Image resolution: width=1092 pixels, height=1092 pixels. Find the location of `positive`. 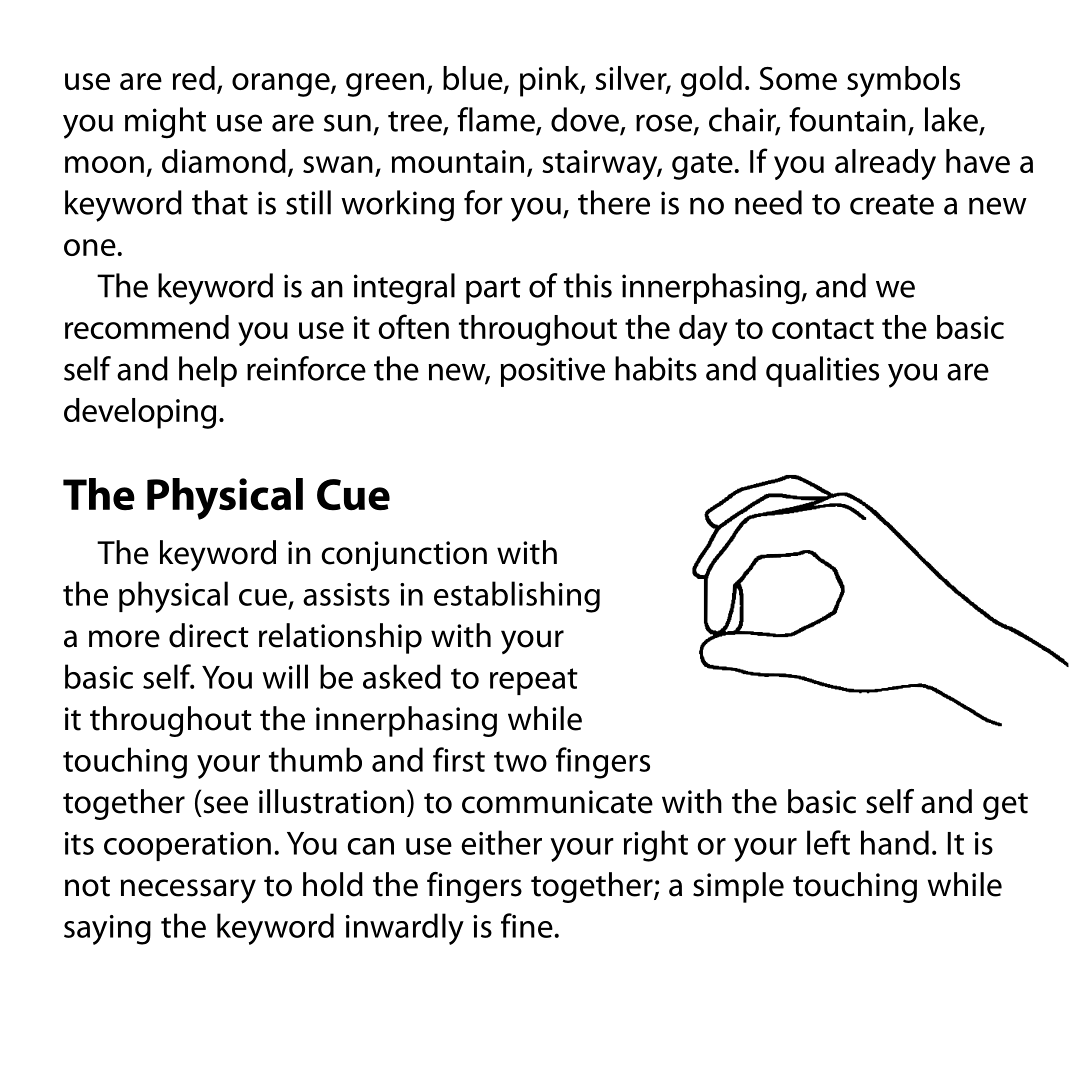

positive is located at coordinates (553, 372).
